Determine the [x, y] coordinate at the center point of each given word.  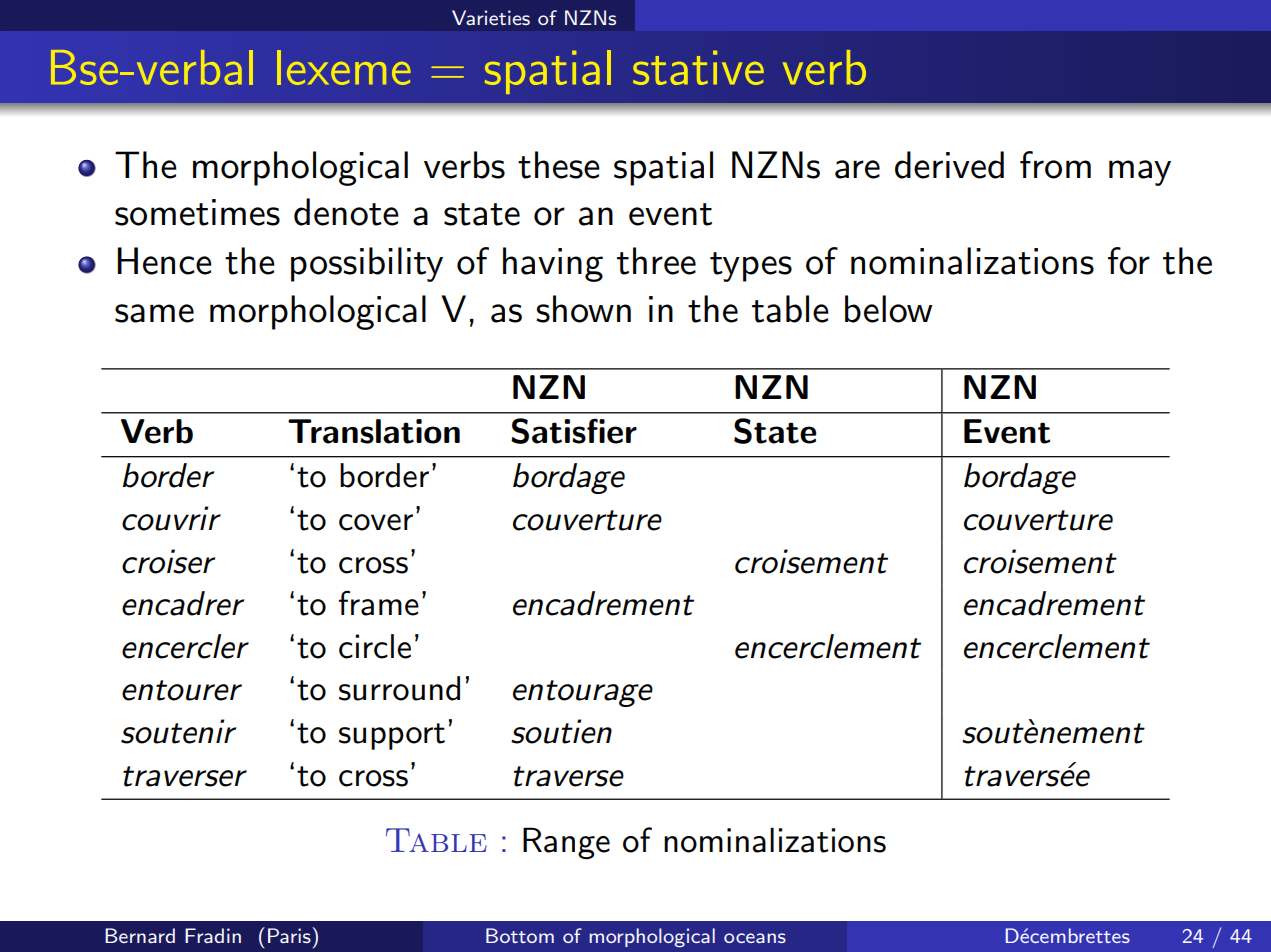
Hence [165, 261]
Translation [374, 431]
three [656, 261]
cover [376, 522]
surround [399, 688]
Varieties [491, 17]
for [1129, 261]
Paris [290, 935]
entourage [583, 693]
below [888, 309]
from [1055, 165]
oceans [755, 938]
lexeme [344, 67]
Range [566, 843]
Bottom [520, 935]
